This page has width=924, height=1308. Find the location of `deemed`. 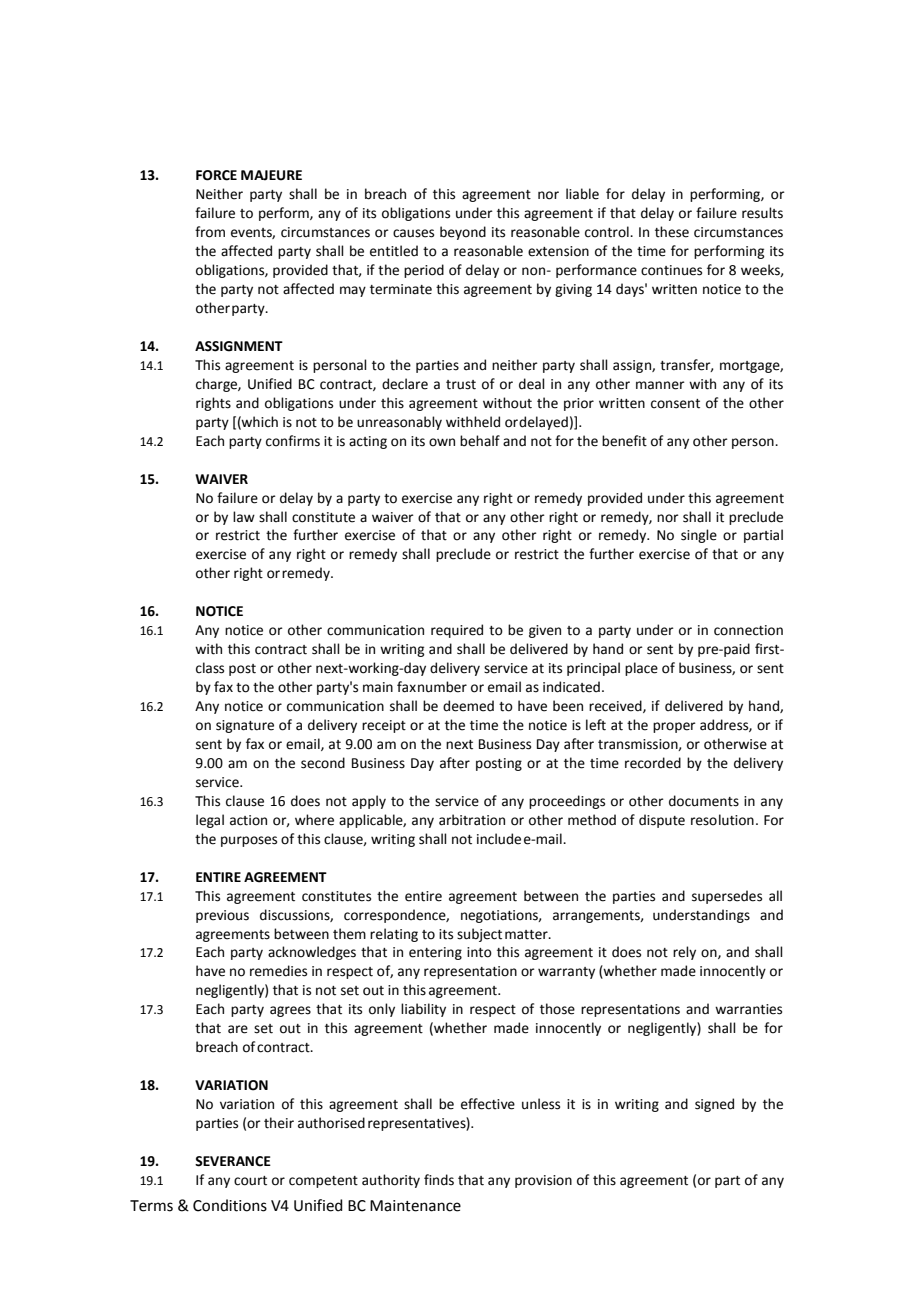

deemed is located at coordinates (468, 706).
